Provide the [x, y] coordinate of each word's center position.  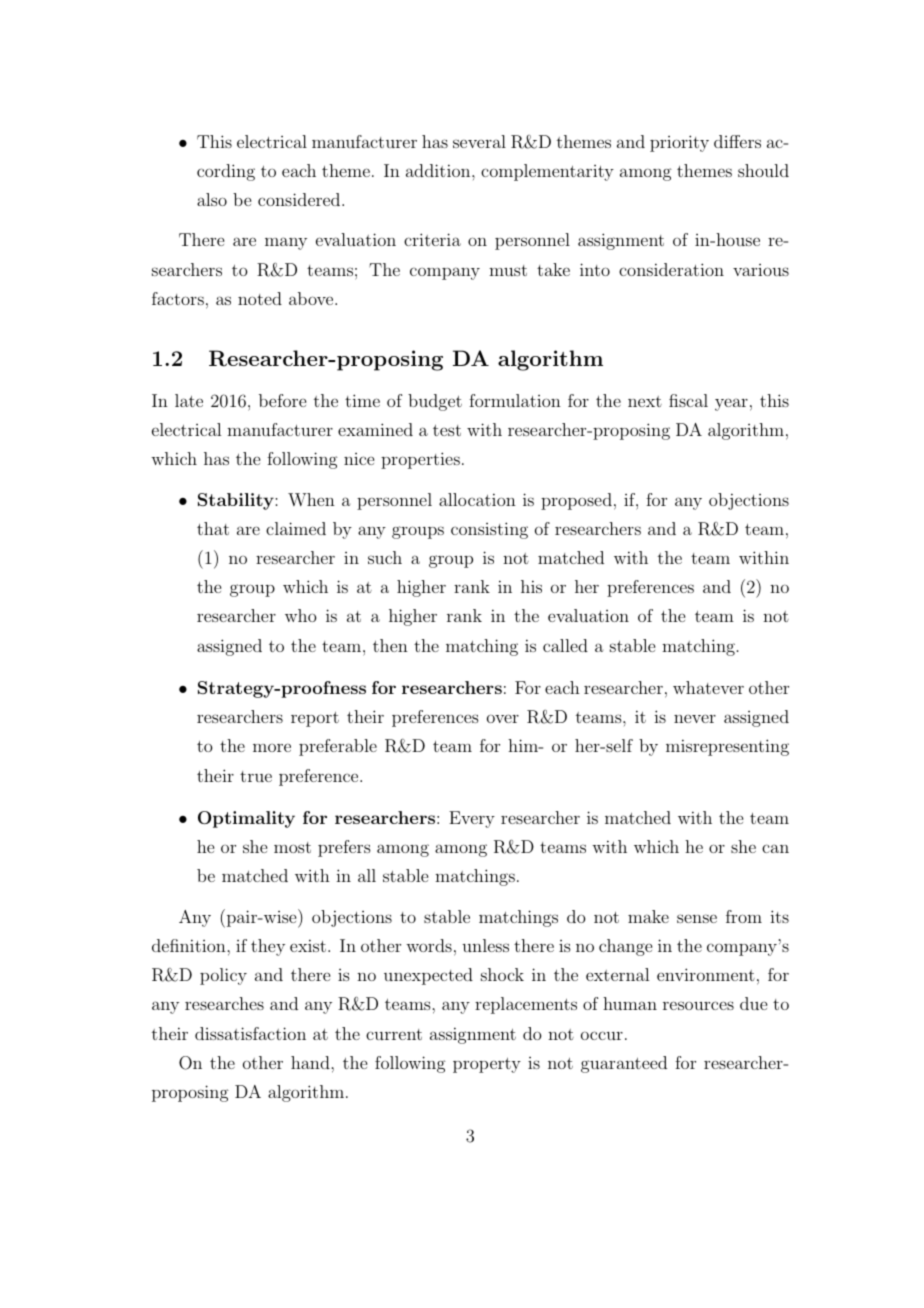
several [479, 141]
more [272, 747]
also [212, 199]
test [447, 430]
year [731, 404]
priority [679, 143]
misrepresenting [727, 747]
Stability [237, 501]
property [487, 1065]
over [503, 718]
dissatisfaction [250, 1033]
